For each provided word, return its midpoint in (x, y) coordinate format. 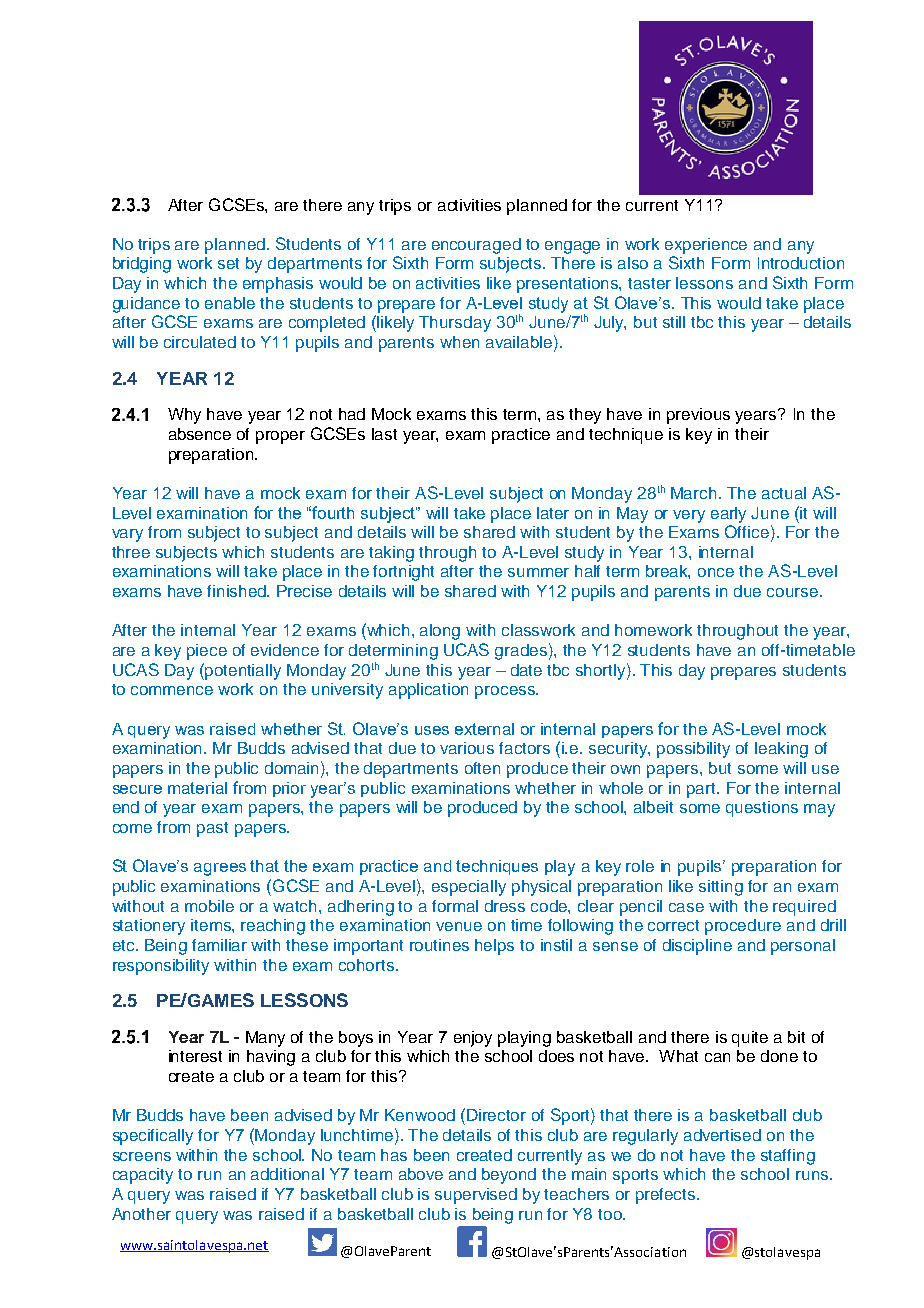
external (484, 729)
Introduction (801, 263)
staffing (788, 1157)
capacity (143, 1176)
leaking (781, 750)
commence (172, 690)
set (228, 263)
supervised (476, 1196)
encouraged (476, 246)
